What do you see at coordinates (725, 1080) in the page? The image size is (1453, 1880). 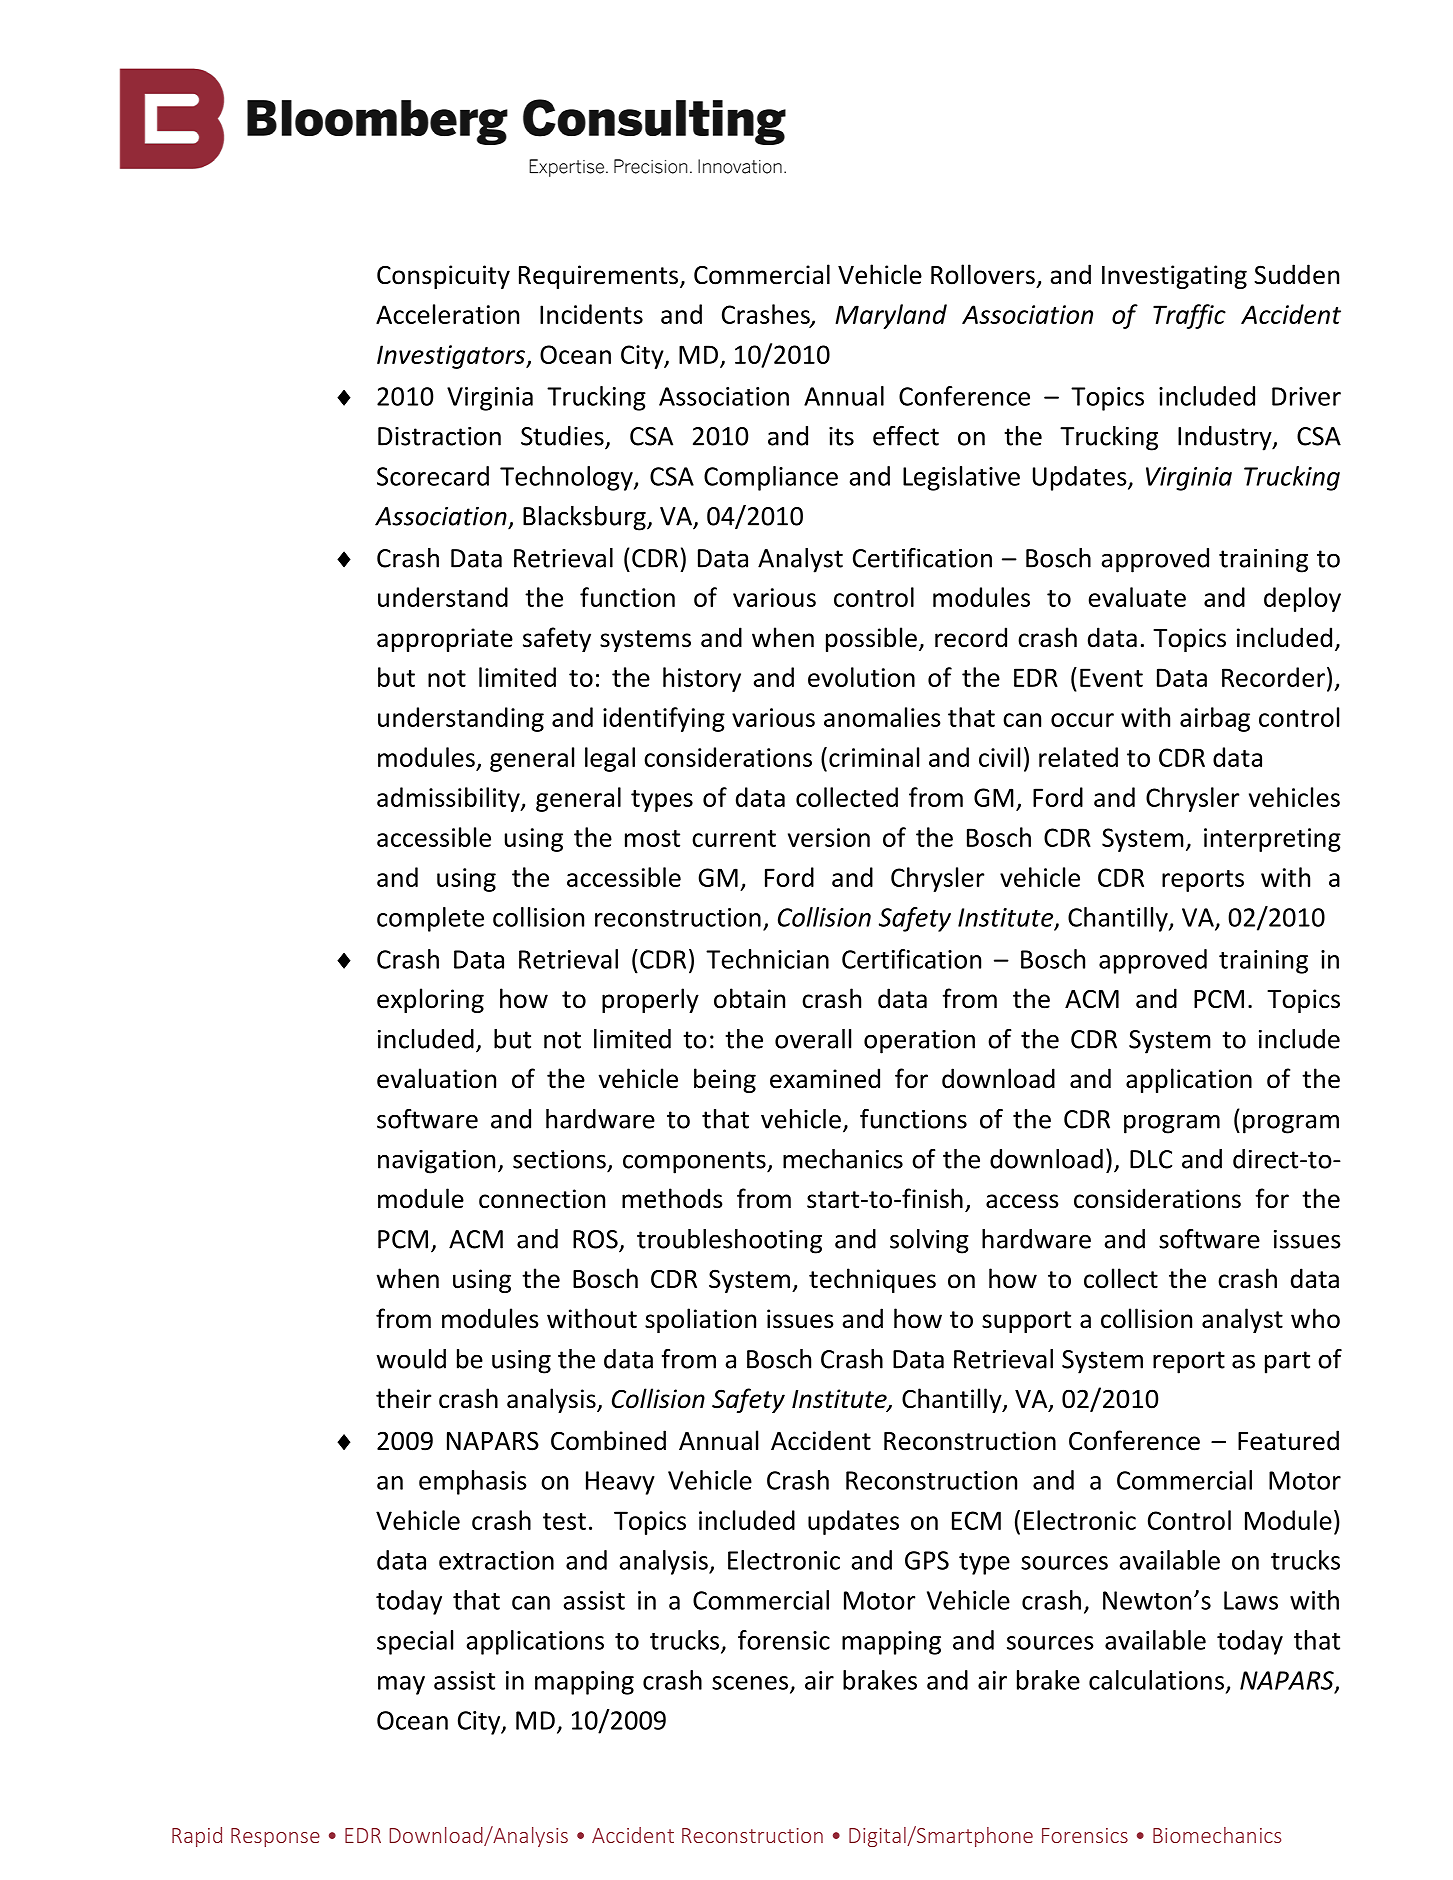 I see `being` at bounding box center [725, 1080].
